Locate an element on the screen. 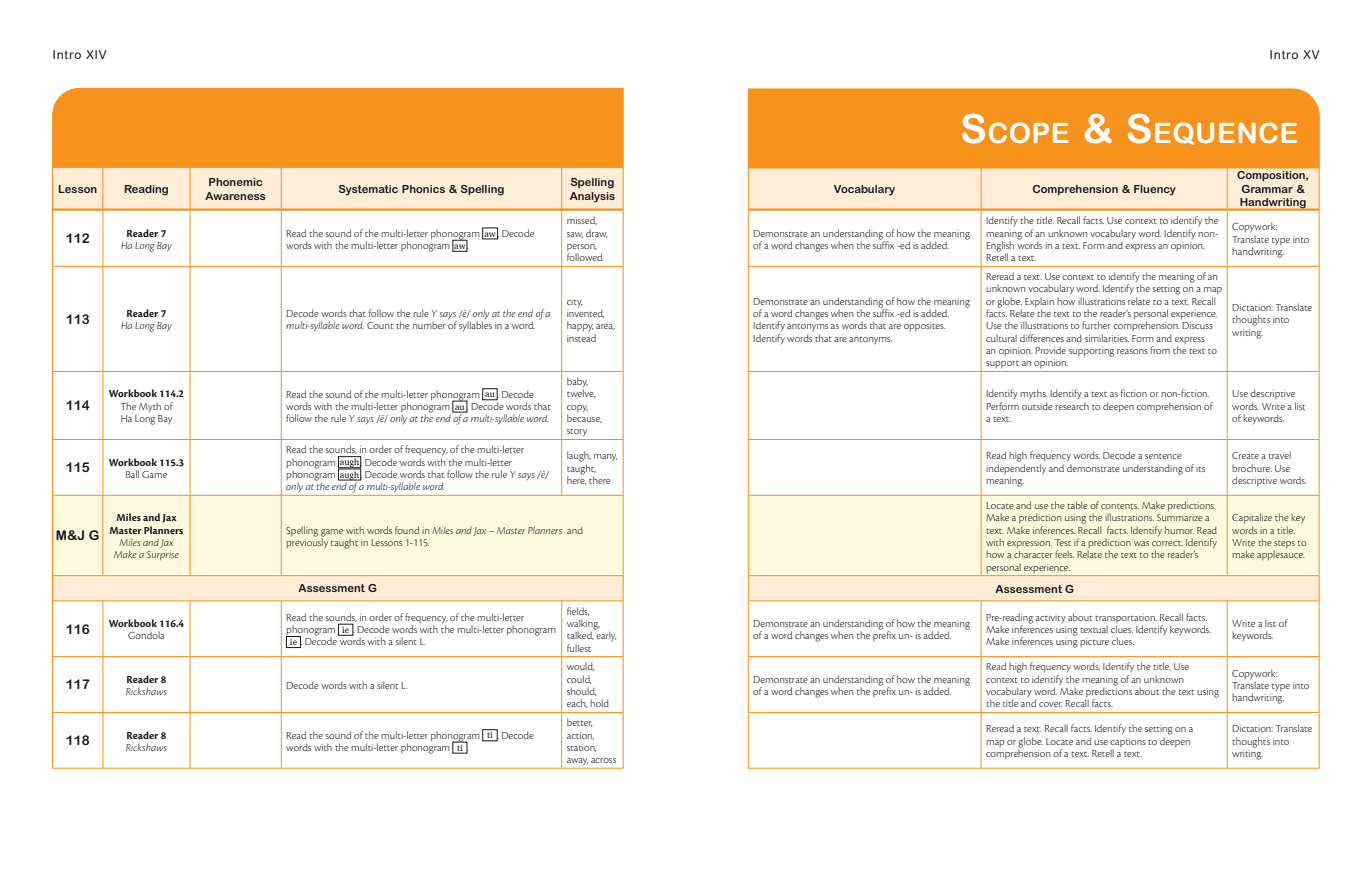 The height and width of the screenshot is (887, 1372). across is located at coordinates (603, 760).
